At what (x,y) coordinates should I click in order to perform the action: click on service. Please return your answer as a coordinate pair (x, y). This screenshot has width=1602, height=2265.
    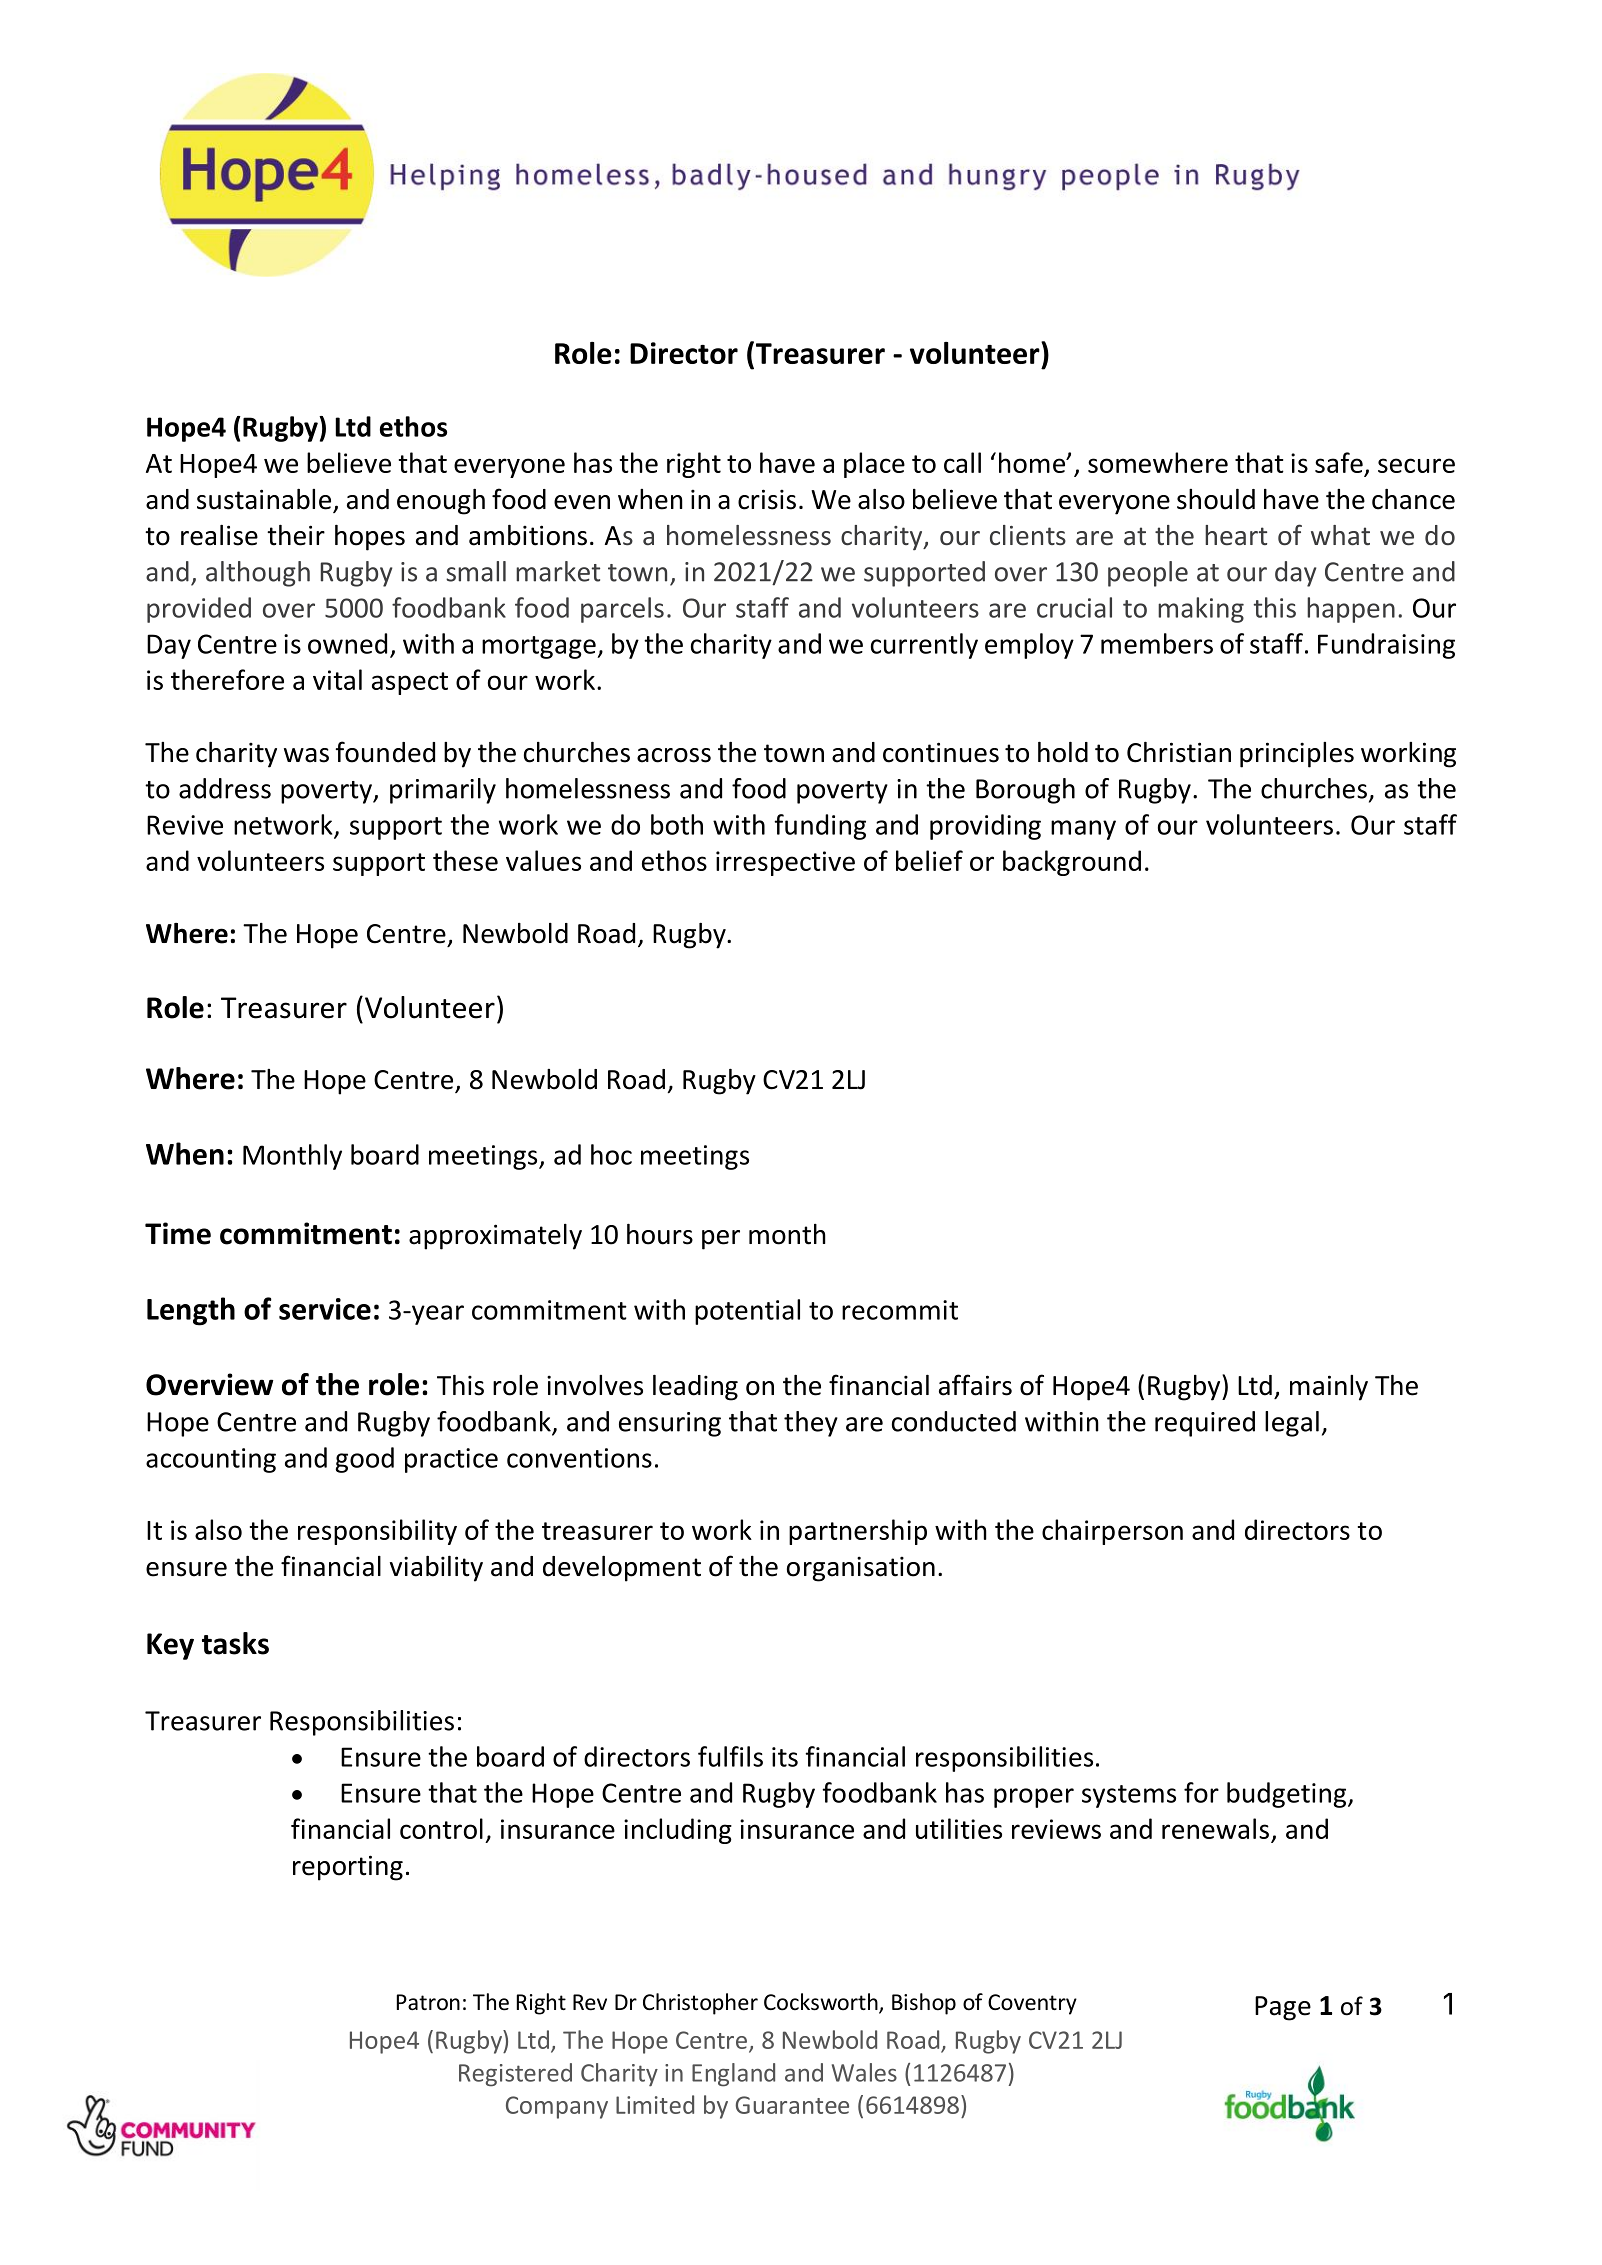
    Looking at the image, I should click on (325, 1309).
